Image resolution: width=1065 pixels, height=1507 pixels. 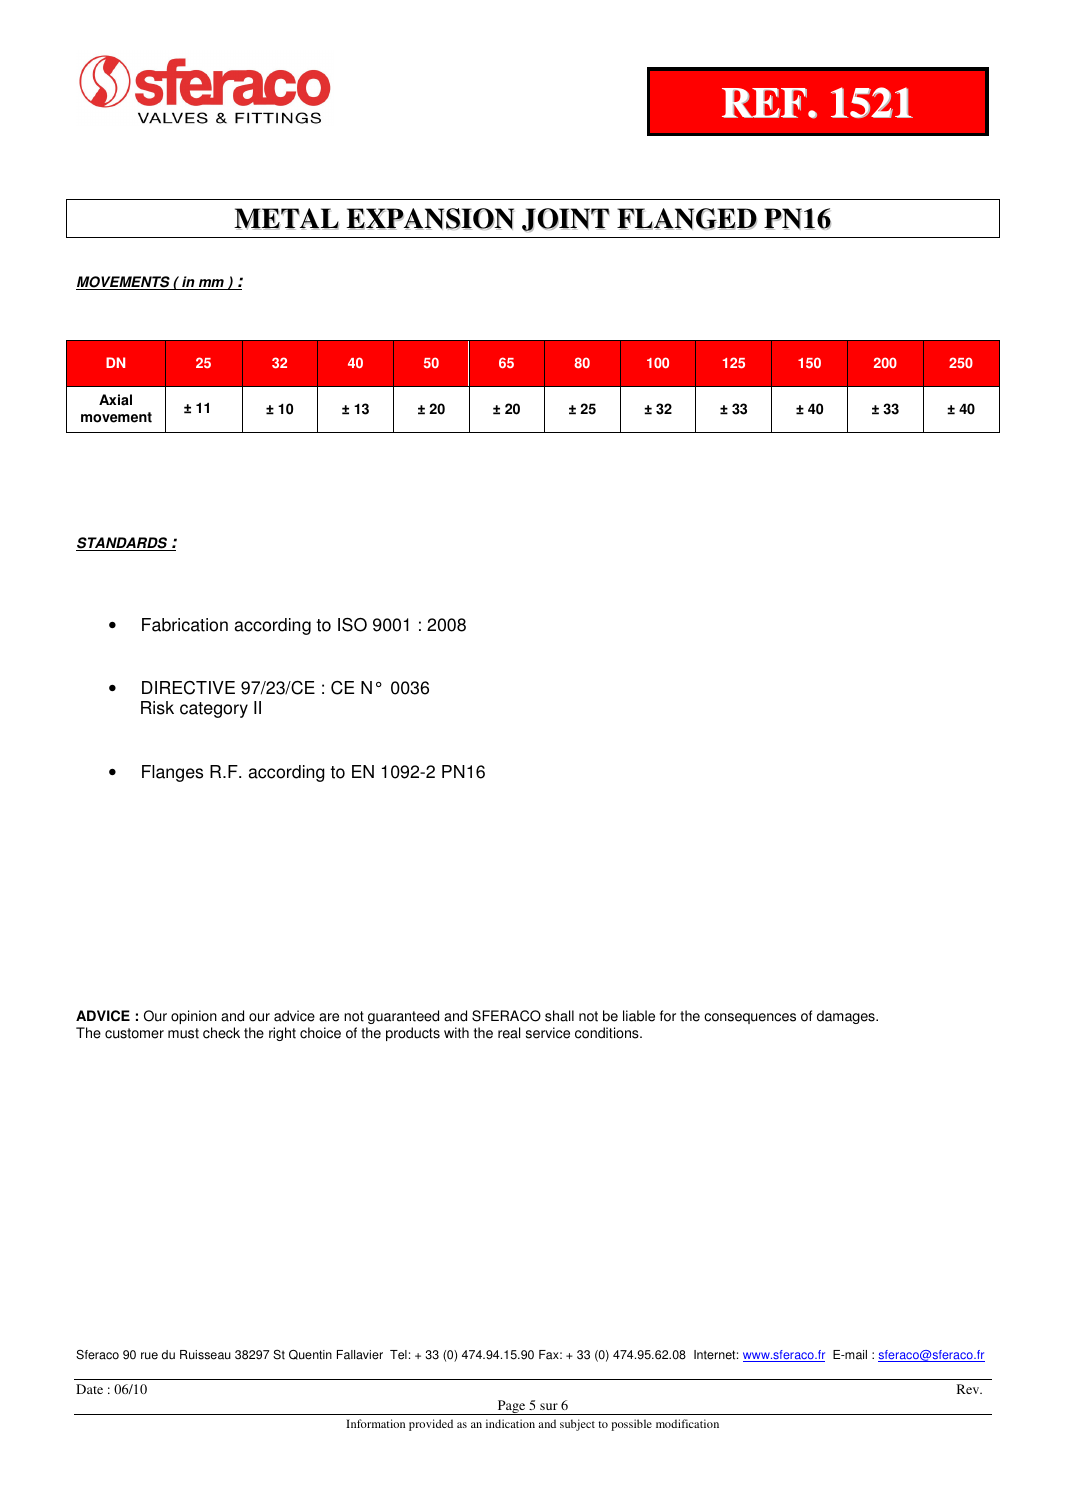 What do you see at coordinates (115, 400) in the screenshot?
I see `Axial` at bounding box center [115, 400].
